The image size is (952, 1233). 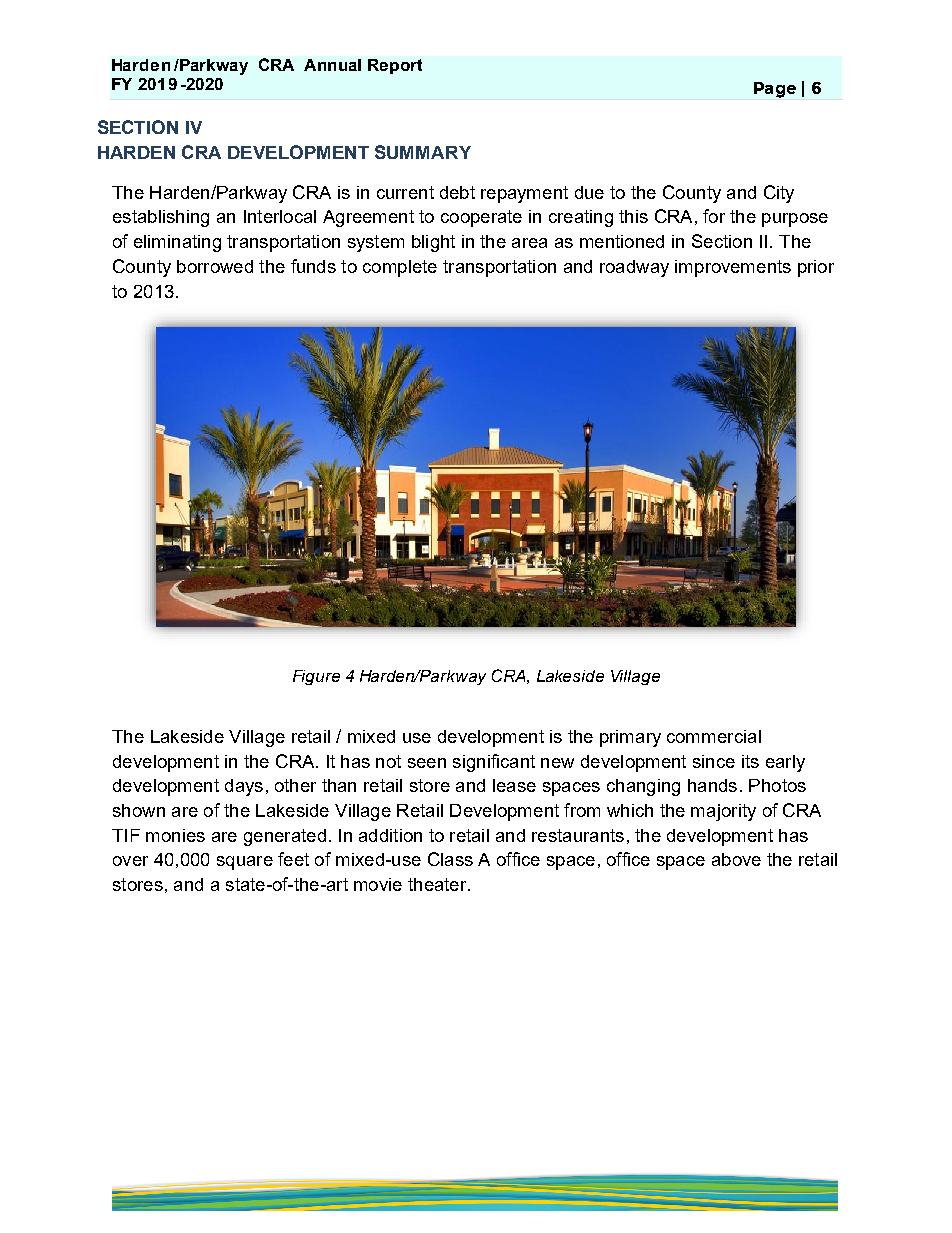 What do you see at coordinates (733, 268) in the document?
I see `improvements` at bounding box center [733, 268].
